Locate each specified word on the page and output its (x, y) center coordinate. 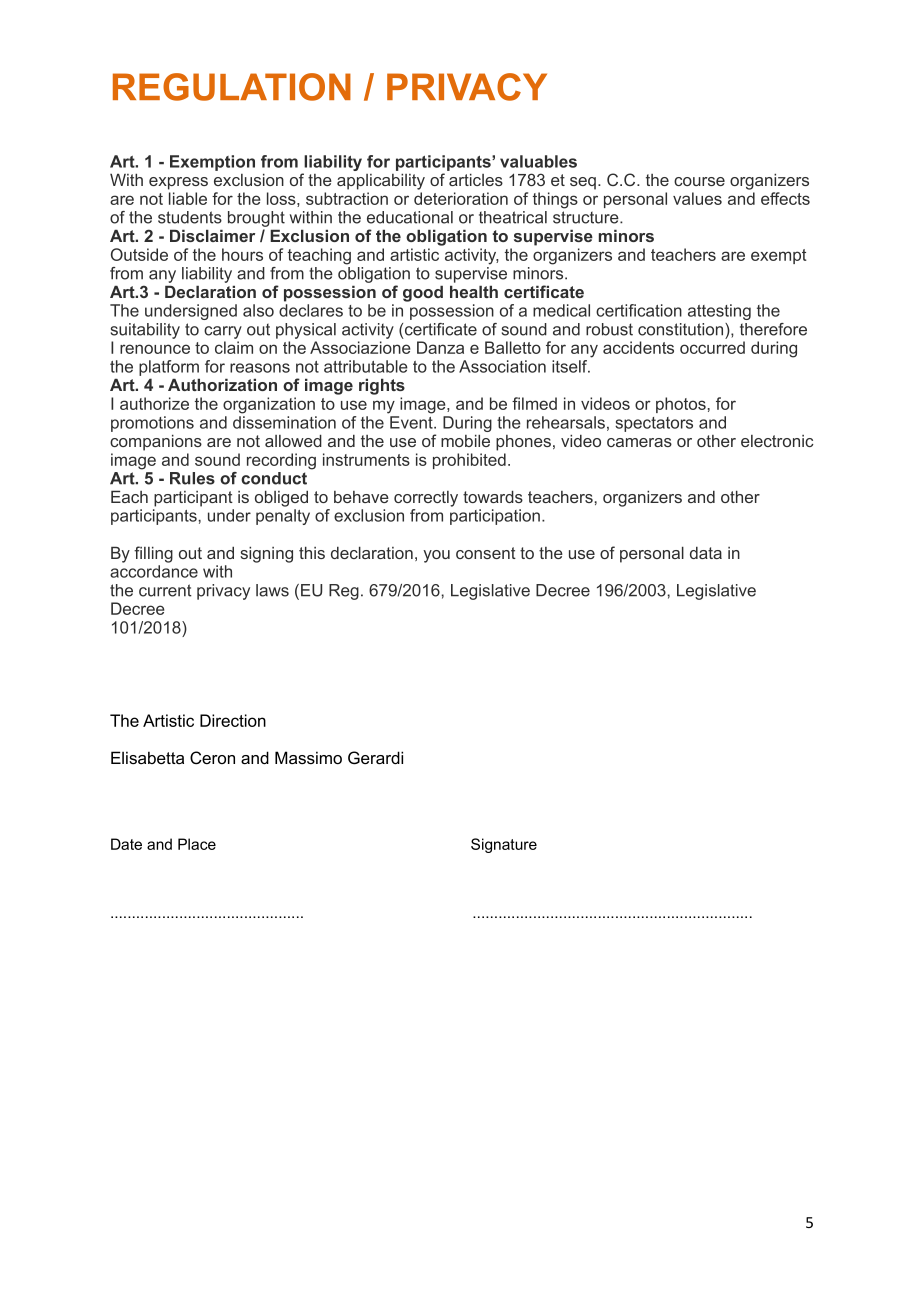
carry (223, 332)
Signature (504, 845)
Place (197, 844)
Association (502, 366)
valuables (538, 161)
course (699, 181)
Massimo (308, 757)
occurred (712, 347)
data (706, 553)
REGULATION (232, 87)
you (436, 556)
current (165, 590)
